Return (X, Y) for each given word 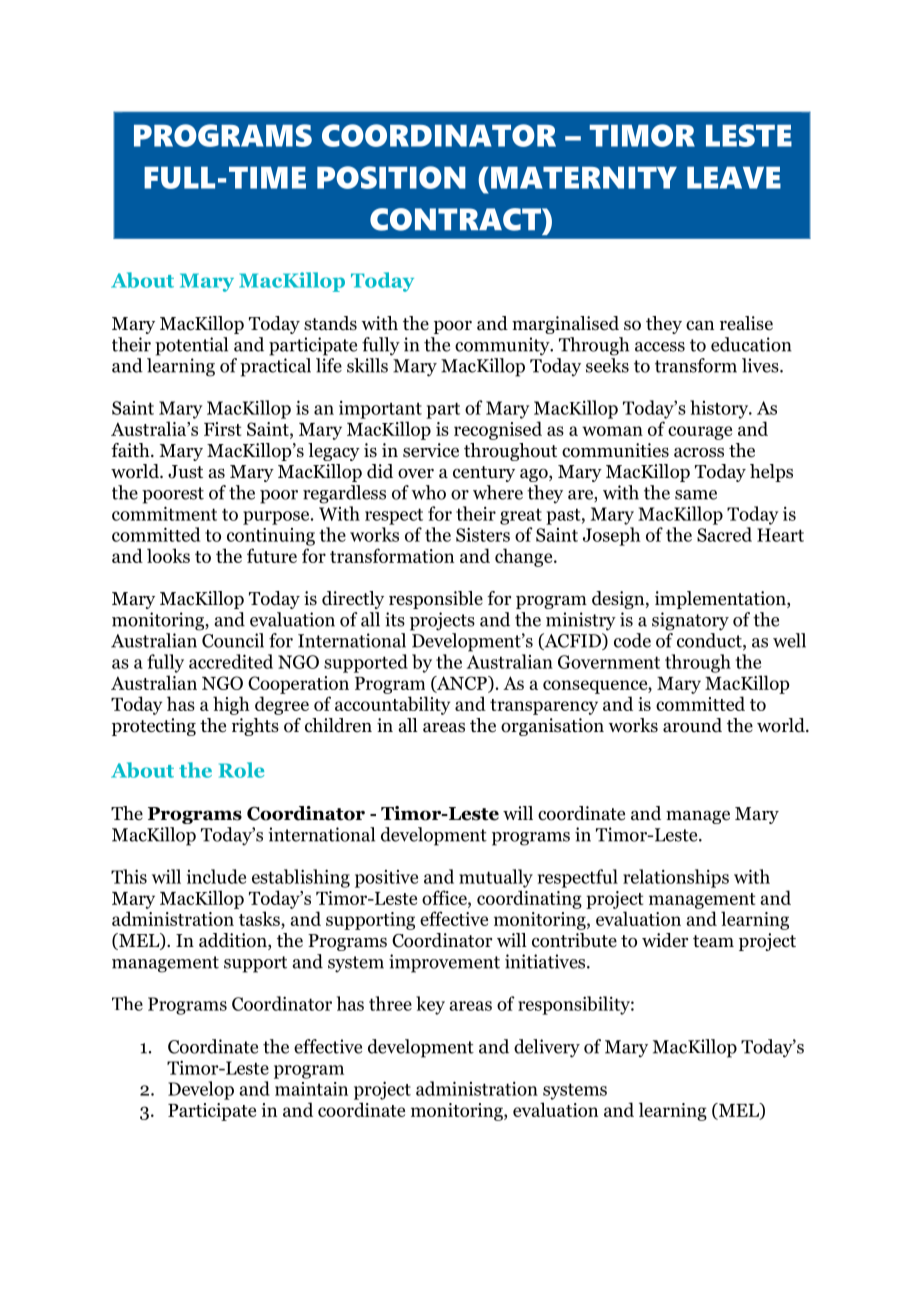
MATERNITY (584, 178)
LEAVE (734, 178)
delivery (547, 1048)
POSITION (391, 177)
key (430, 1005)
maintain (311, 1089)
